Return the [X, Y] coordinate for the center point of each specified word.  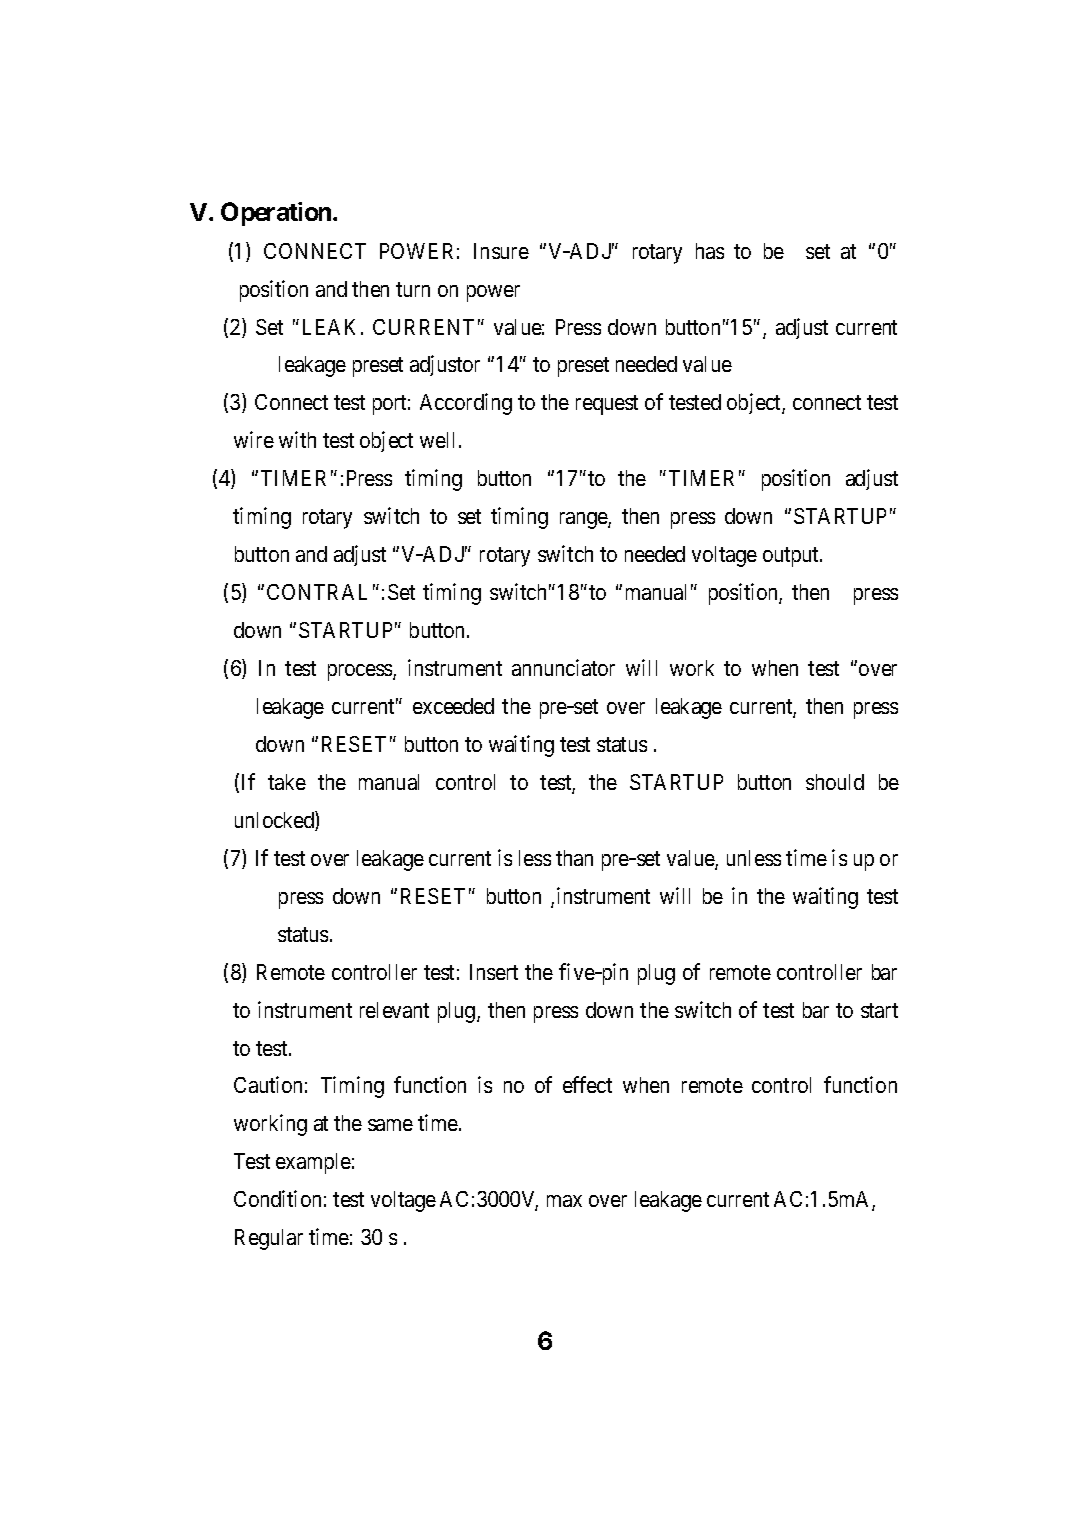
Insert [494, 972]
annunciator [563, 667]
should [835, 782]
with [297, 439]
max [564, 1201]
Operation [276, 214]
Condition [277, 1198]
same [390, 1125]
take [287, 782]
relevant [394, 1010]
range [584, 520]
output [792, 557]
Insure [501, 251]
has [710, 251]
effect [587, 1084]
